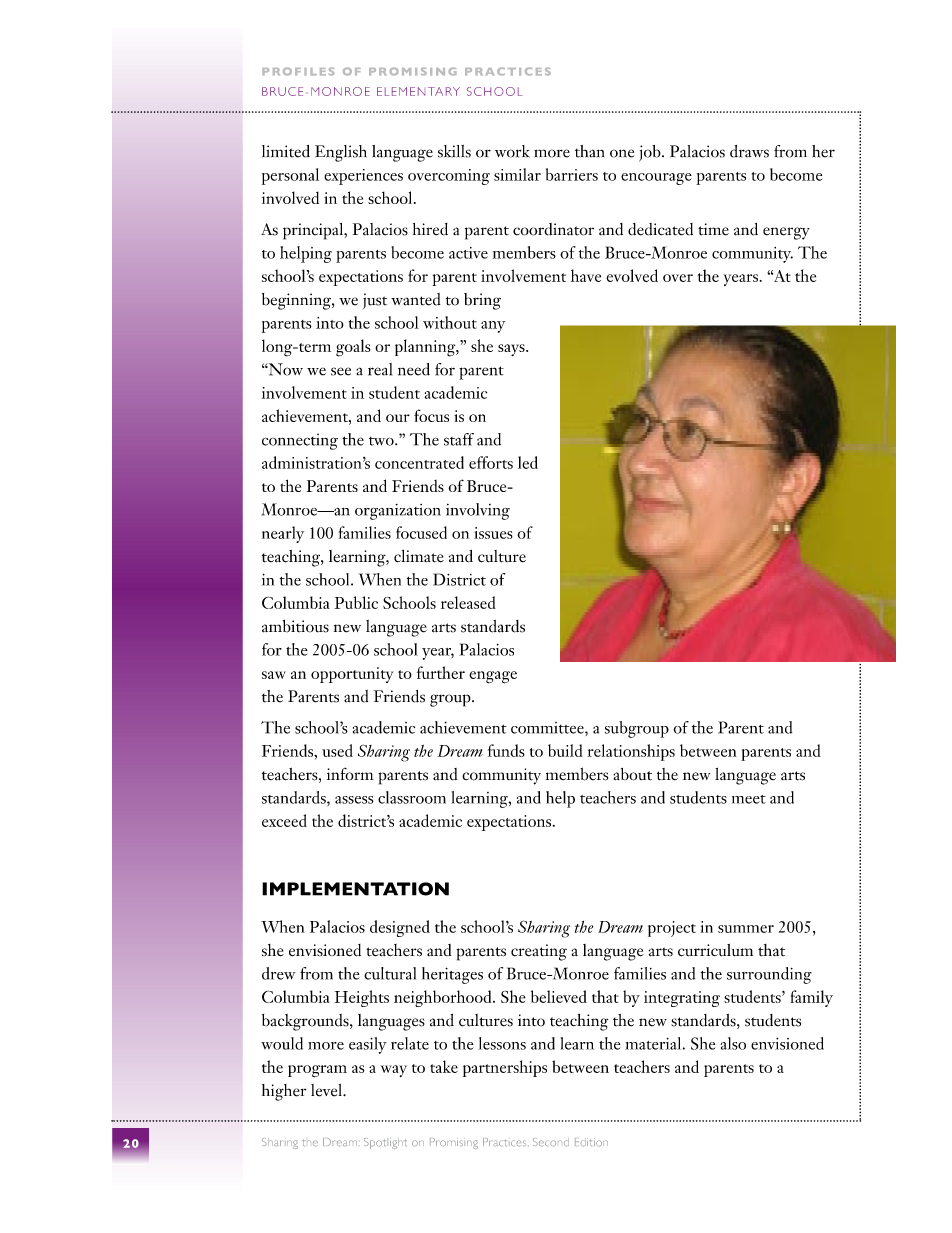  I want to click on experiences, so click(363, 177).
